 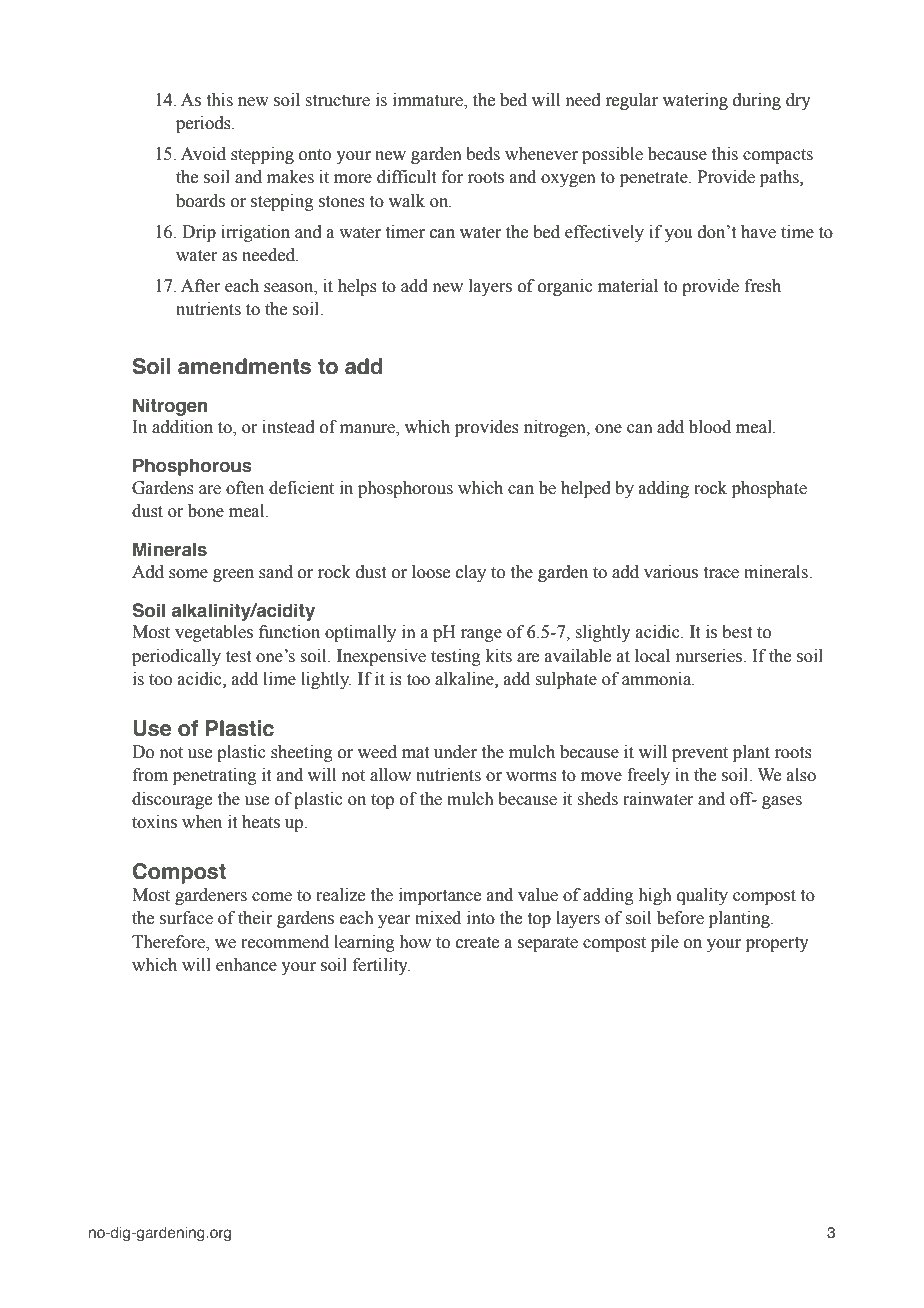 I want to click on during, so click(x=757, y=101).
